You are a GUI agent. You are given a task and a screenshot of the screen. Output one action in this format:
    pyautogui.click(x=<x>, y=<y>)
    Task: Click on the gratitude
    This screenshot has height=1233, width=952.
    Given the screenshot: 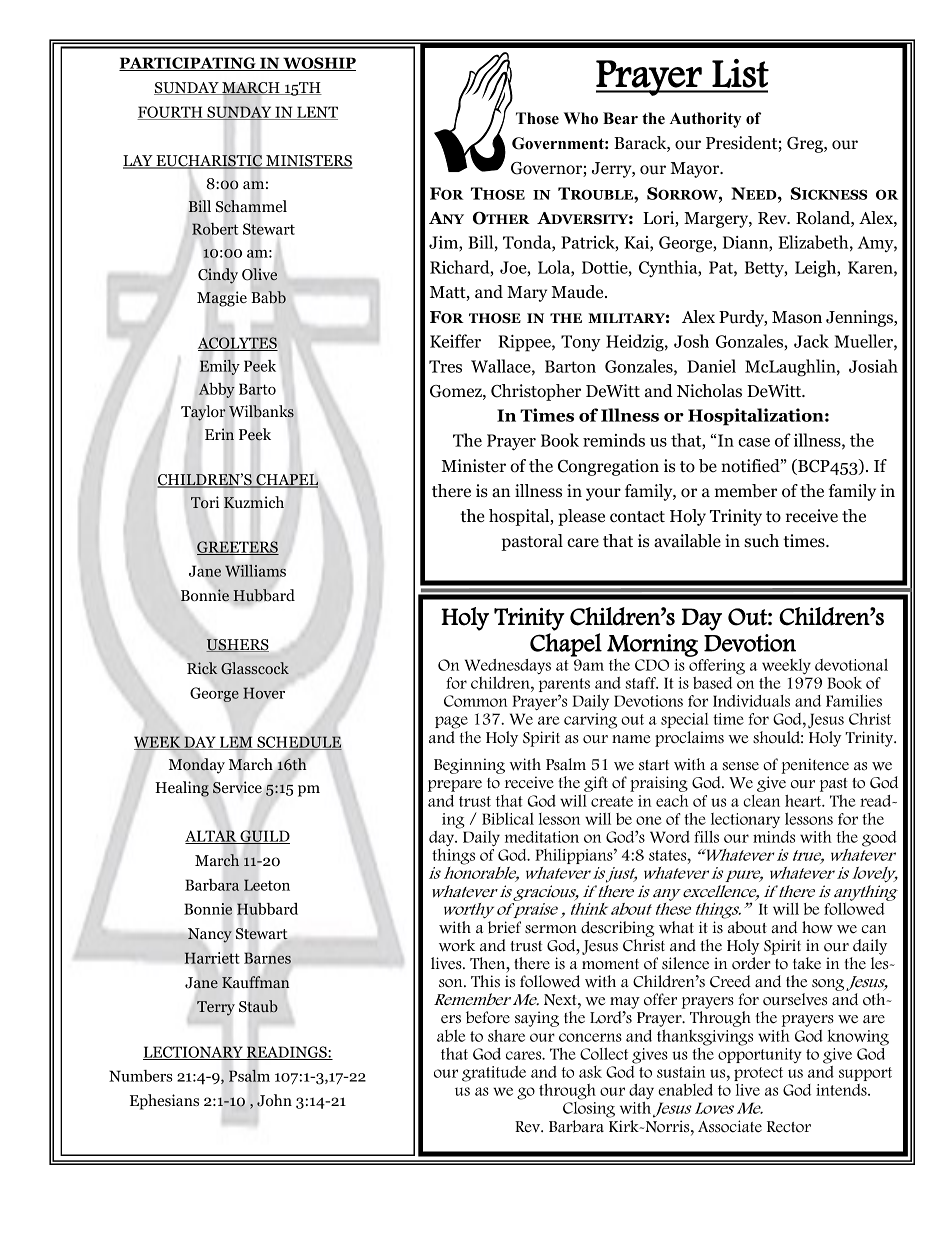 What is the action you would take?
    pyautogui.click(x=494, y=1074)
